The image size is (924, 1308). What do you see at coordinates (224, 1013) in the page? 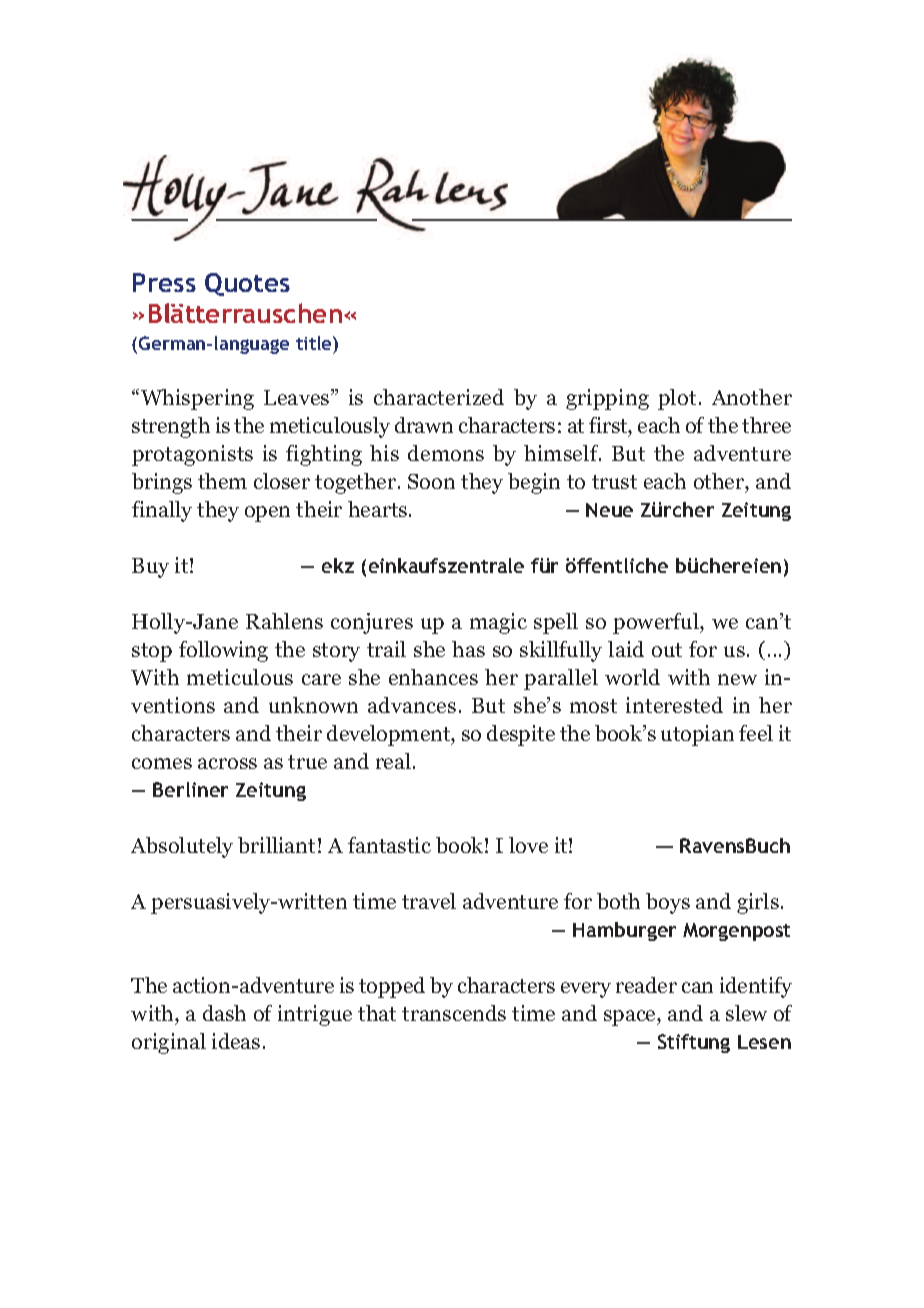
I see `dash` at bounding box center [224, 1013].
